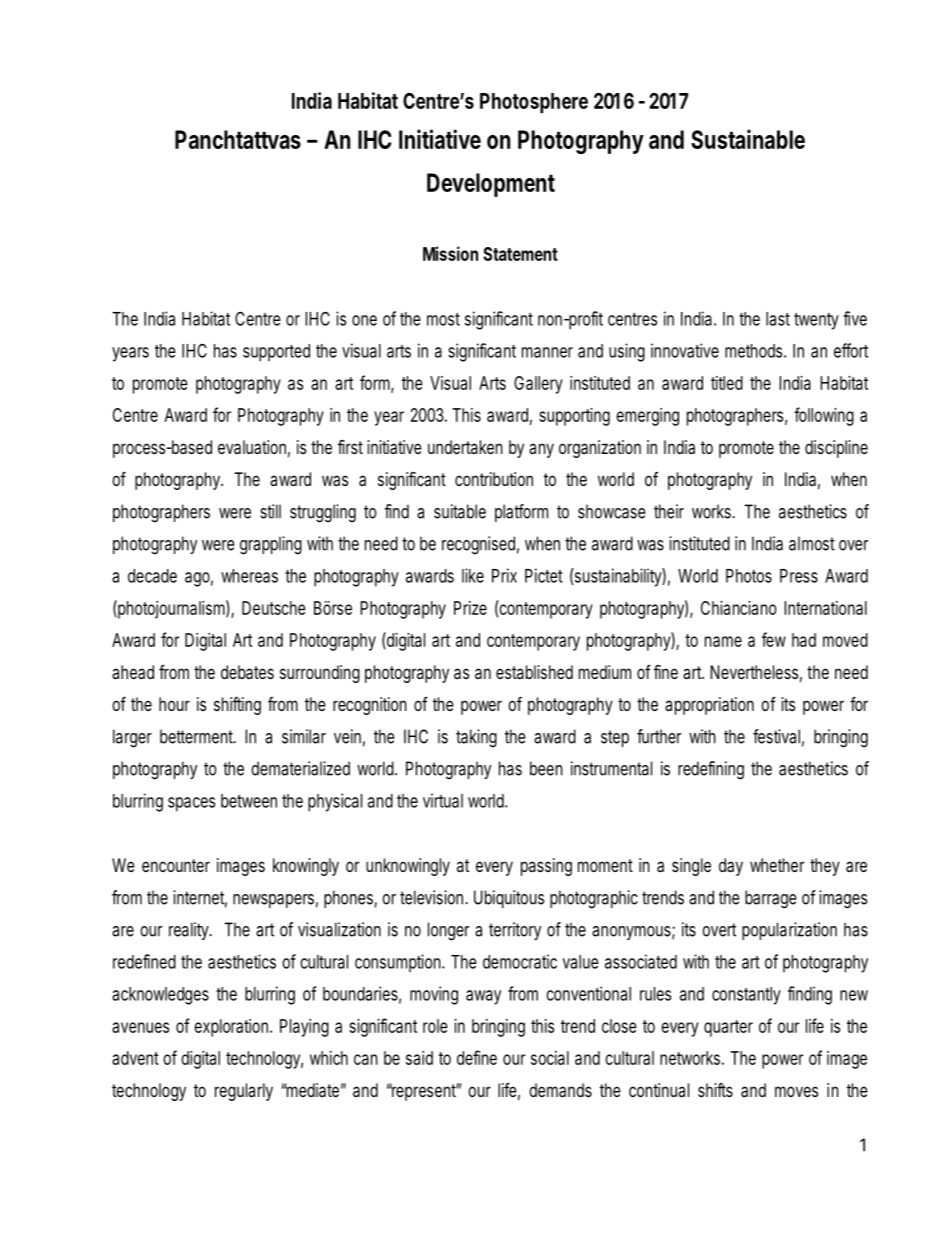  I want to click on moves, so click(796, 1091).
